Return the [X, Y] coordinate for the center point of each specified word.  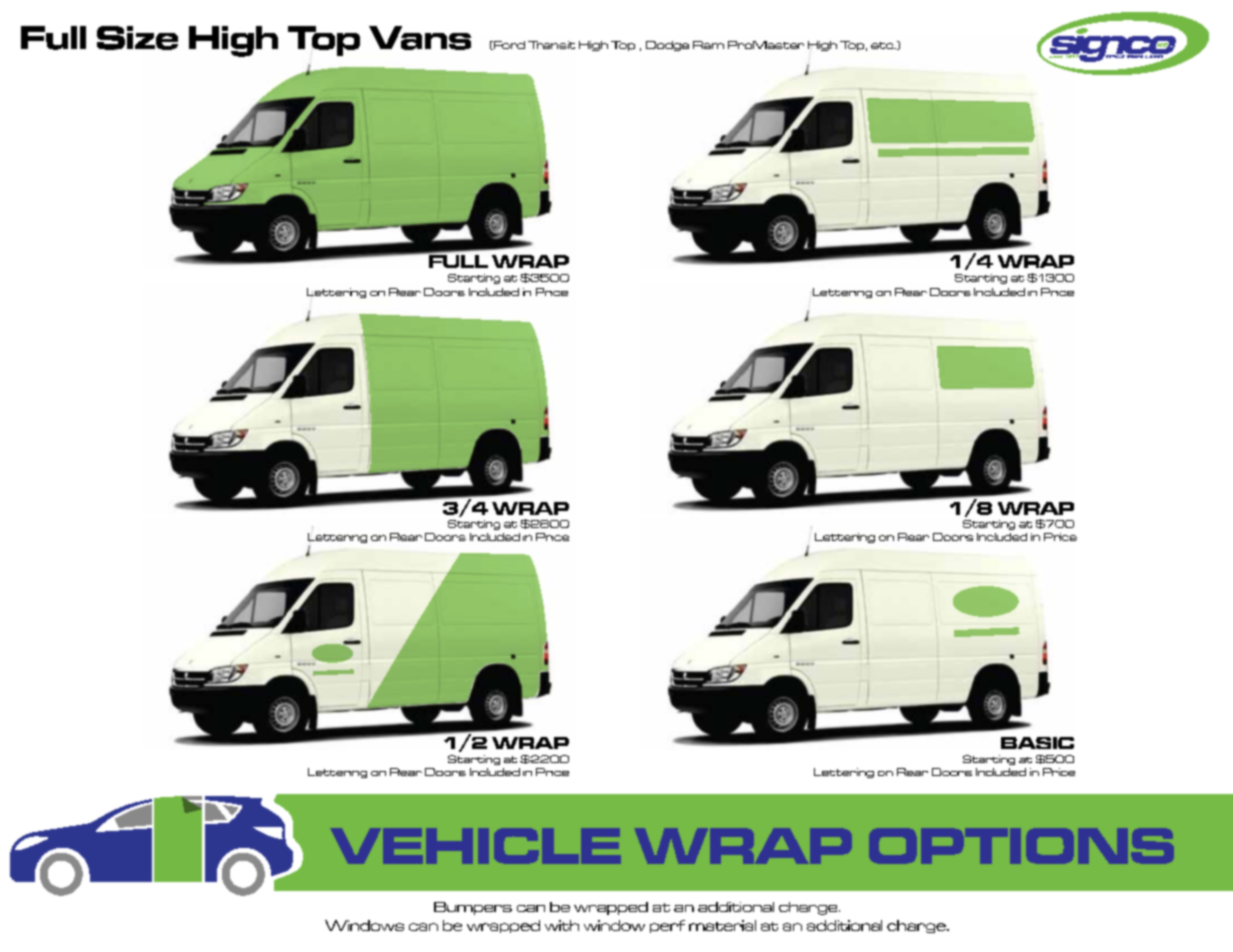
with [562, 925]
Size [137, 38]
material [722, 925]
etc [883, 45]
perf [667, 926]
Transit [551, 45]
